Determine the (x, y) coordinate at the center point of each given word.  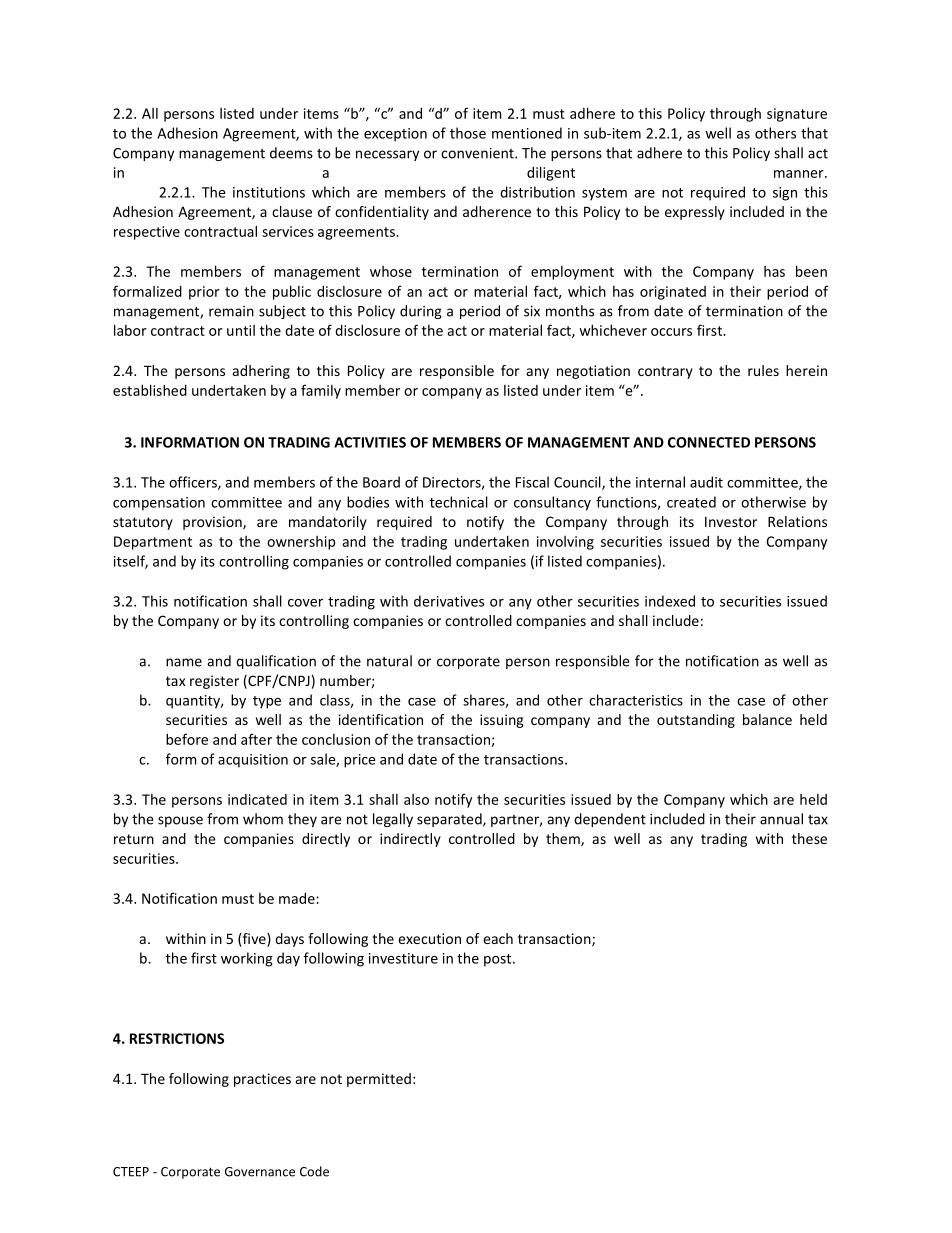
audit (706, 482)
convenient (478, 153)
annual (781, 819)
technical (458, 502)
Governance (260, 1172)
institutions (269, 192)
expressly (695, 213)
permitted (379, 1080)
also (416, 799)
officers (194, 483)
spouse (180, 821)
